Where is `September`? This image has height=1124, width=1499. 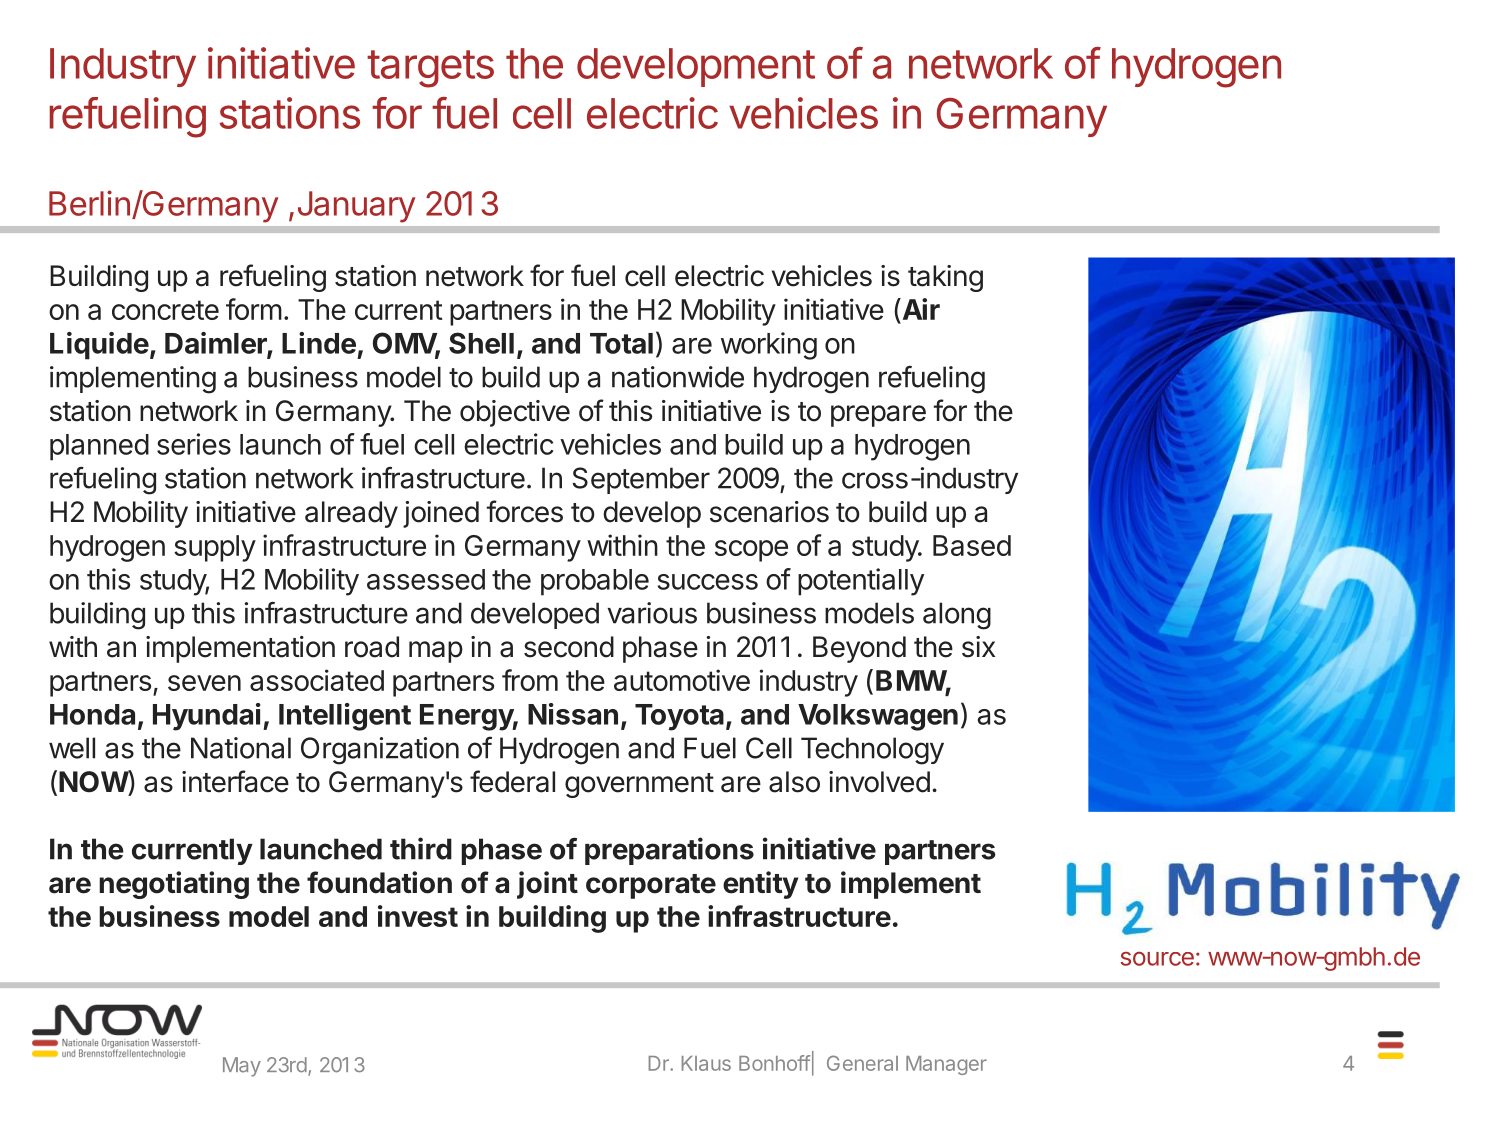
September is located at coordinates (641, 480).
